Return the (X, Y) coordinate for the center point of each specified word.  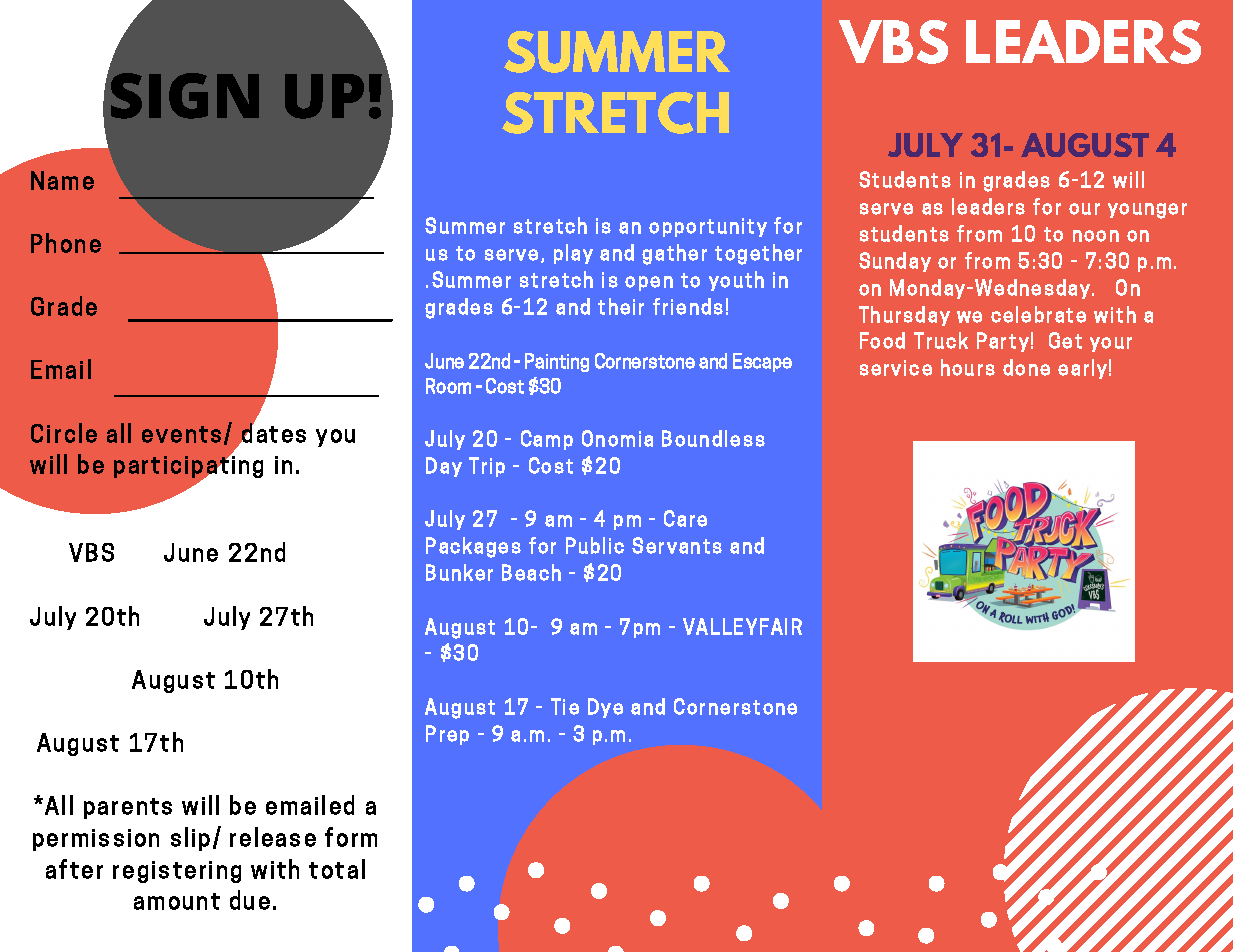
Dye (605, 708)
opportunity (708, 227)
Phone (66, 243)
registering (177, 872)
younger (1147, 211)
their (621, 306)
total (337, 869)
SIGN (185, 96)
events (181, 434)
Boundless (713, 438)
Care (685, 518)
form (351, 837)
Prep (447, 735)
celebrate (1038, 314)
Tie (565, 706)
